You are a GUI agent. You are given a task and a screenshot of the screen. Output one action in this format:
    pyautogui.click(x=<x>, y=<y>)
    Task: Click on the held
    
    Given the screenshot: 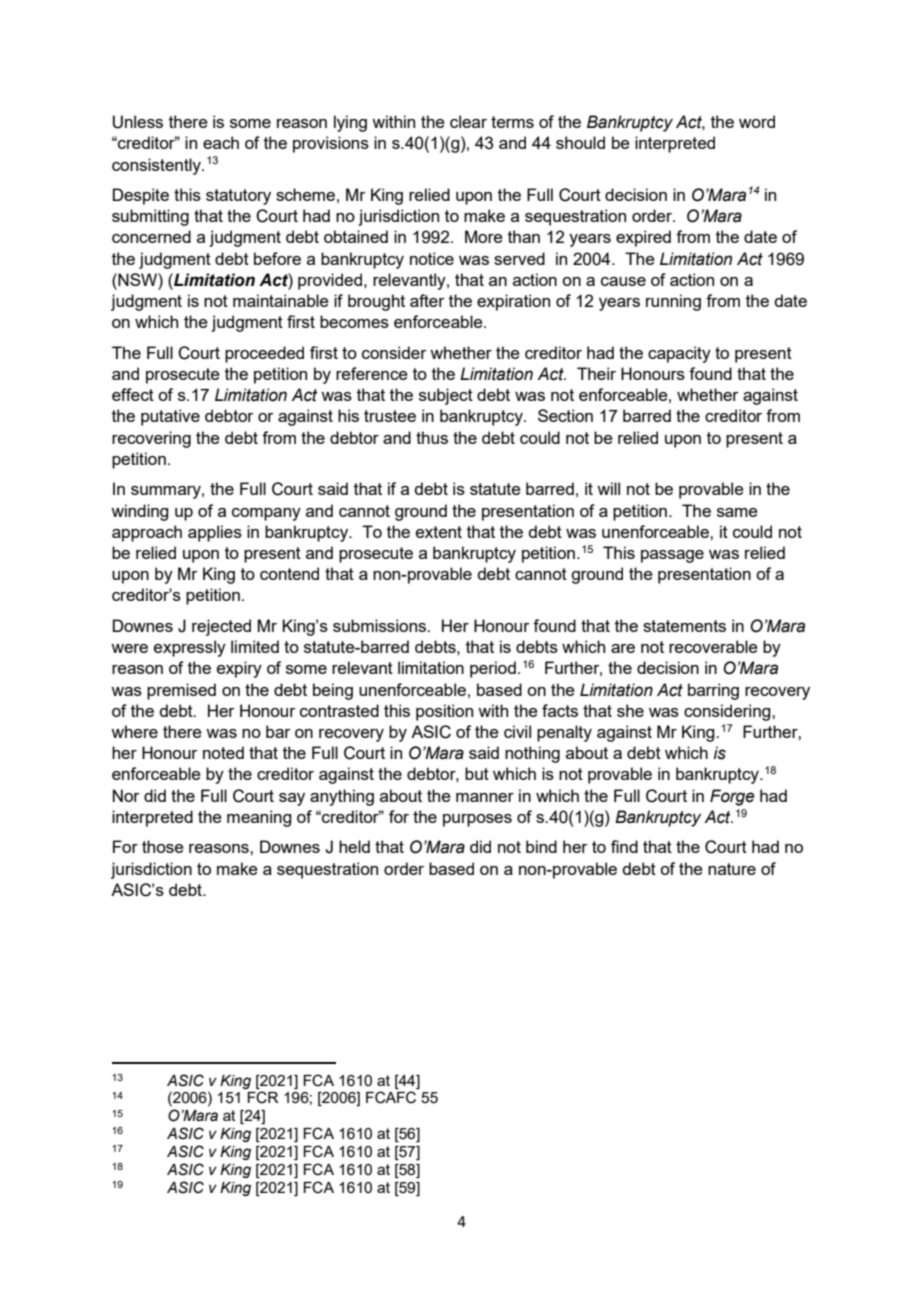 What is the action you would take?
    pyautogui.click(x=354, y=846)
